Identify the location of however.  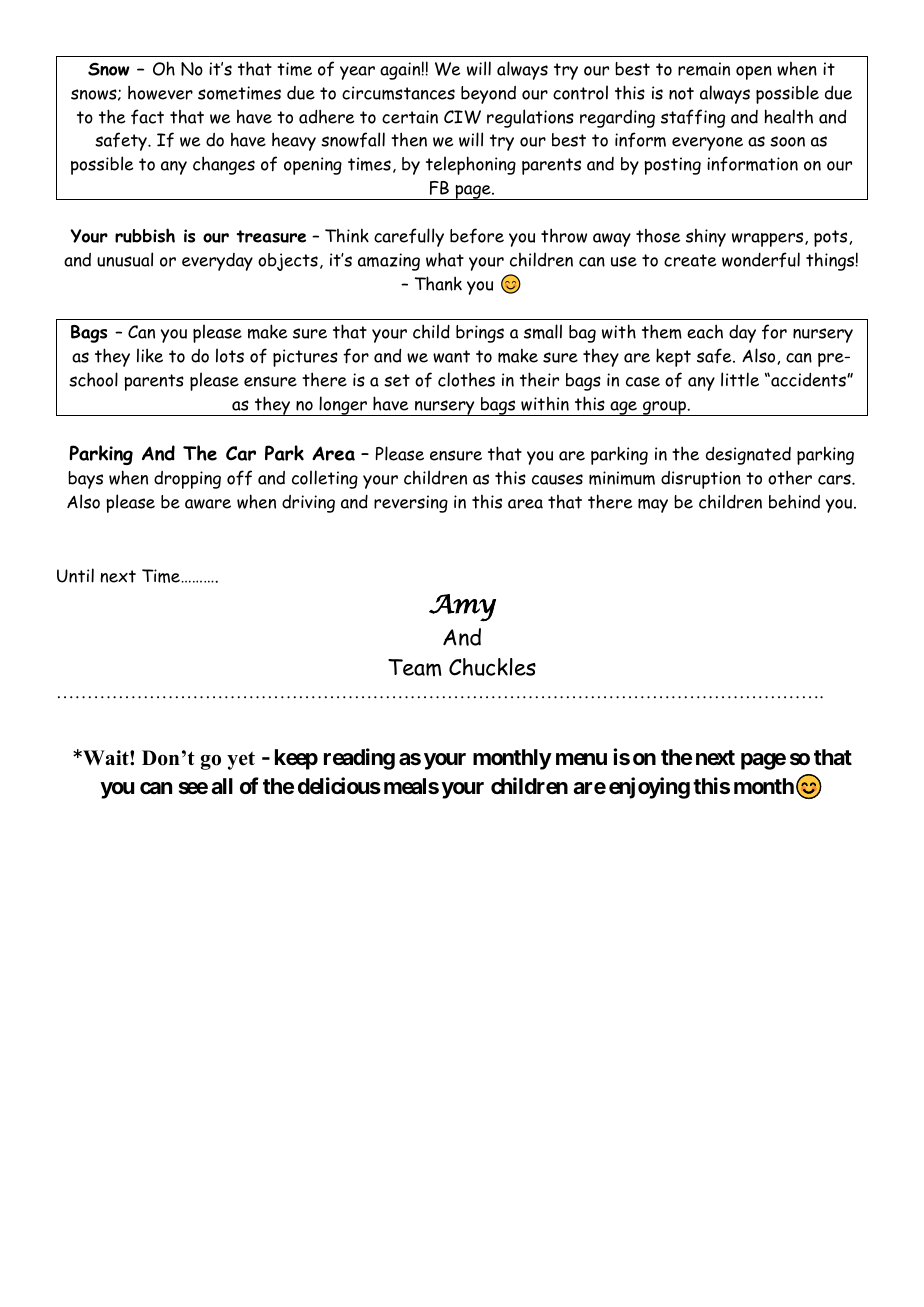
(160, 92).
